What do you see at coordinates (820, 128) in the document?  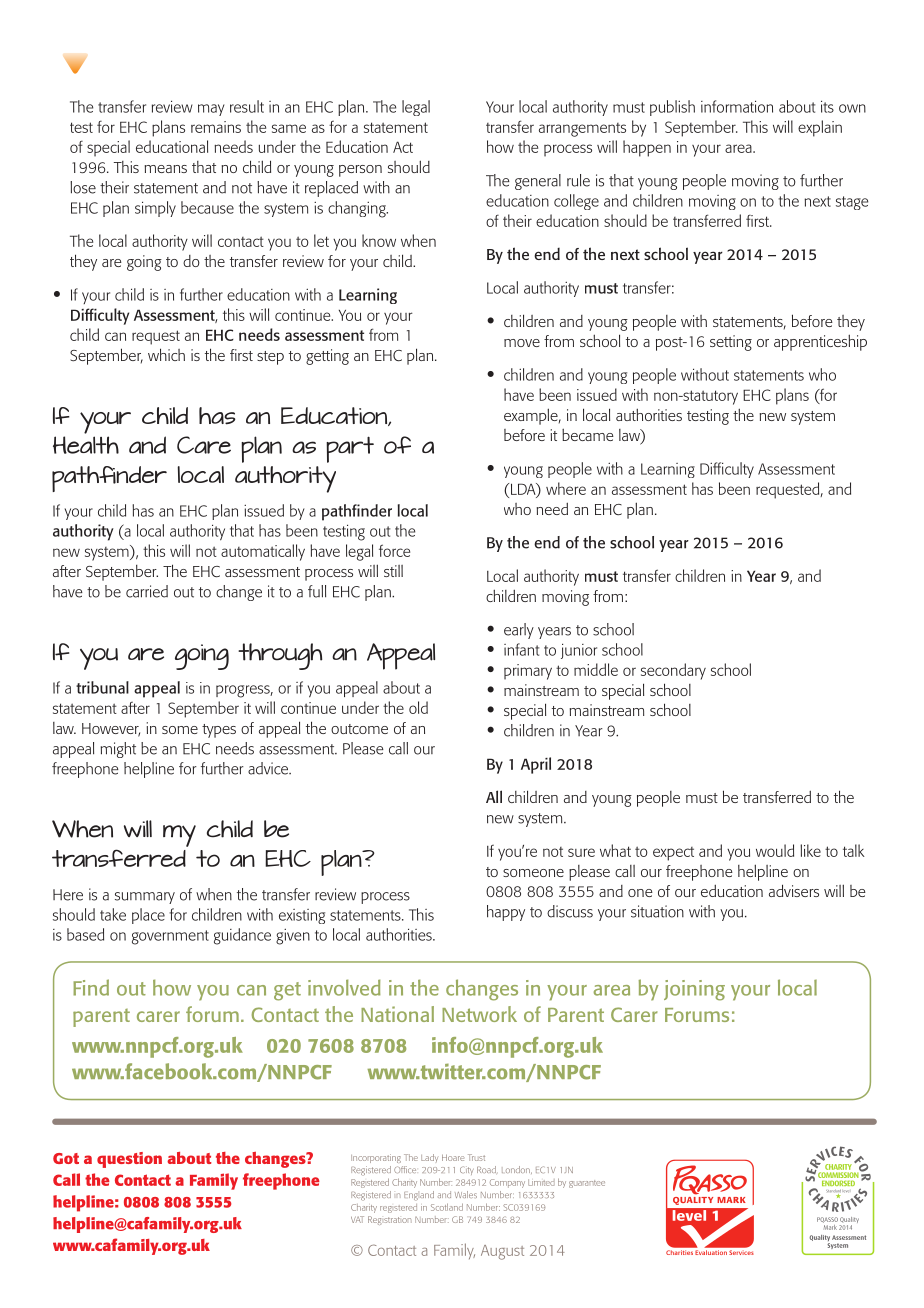 I see `explain` at bounding box center [820, 128].
